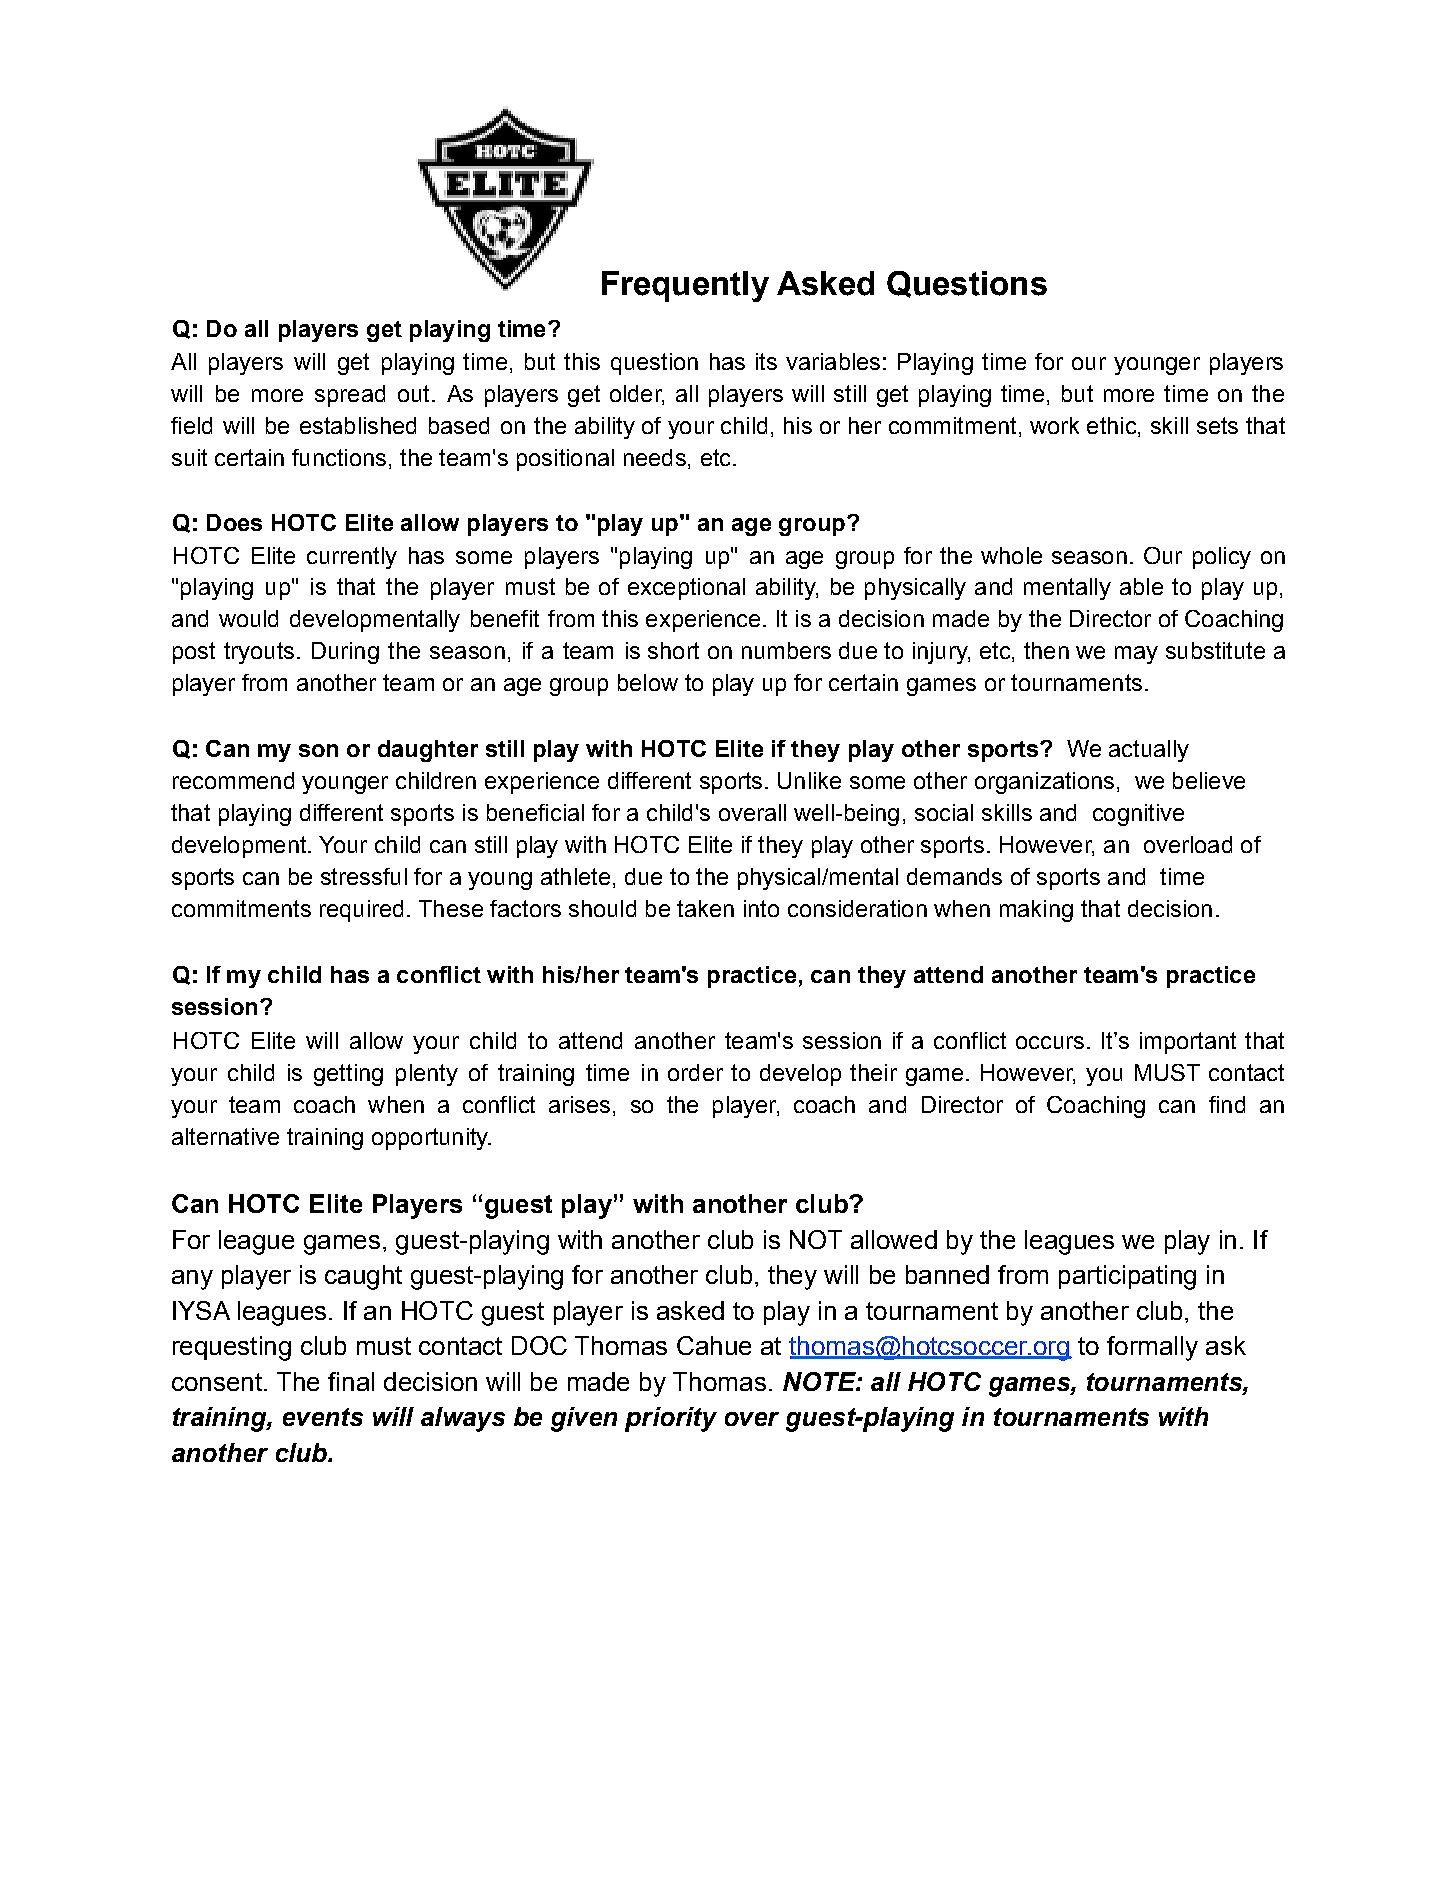 The height and width of the document is (1878, 1451). What do you see at coordinates (1138, 815) in the document?
I see `cognitive` at bounding box center [1138, 815].
